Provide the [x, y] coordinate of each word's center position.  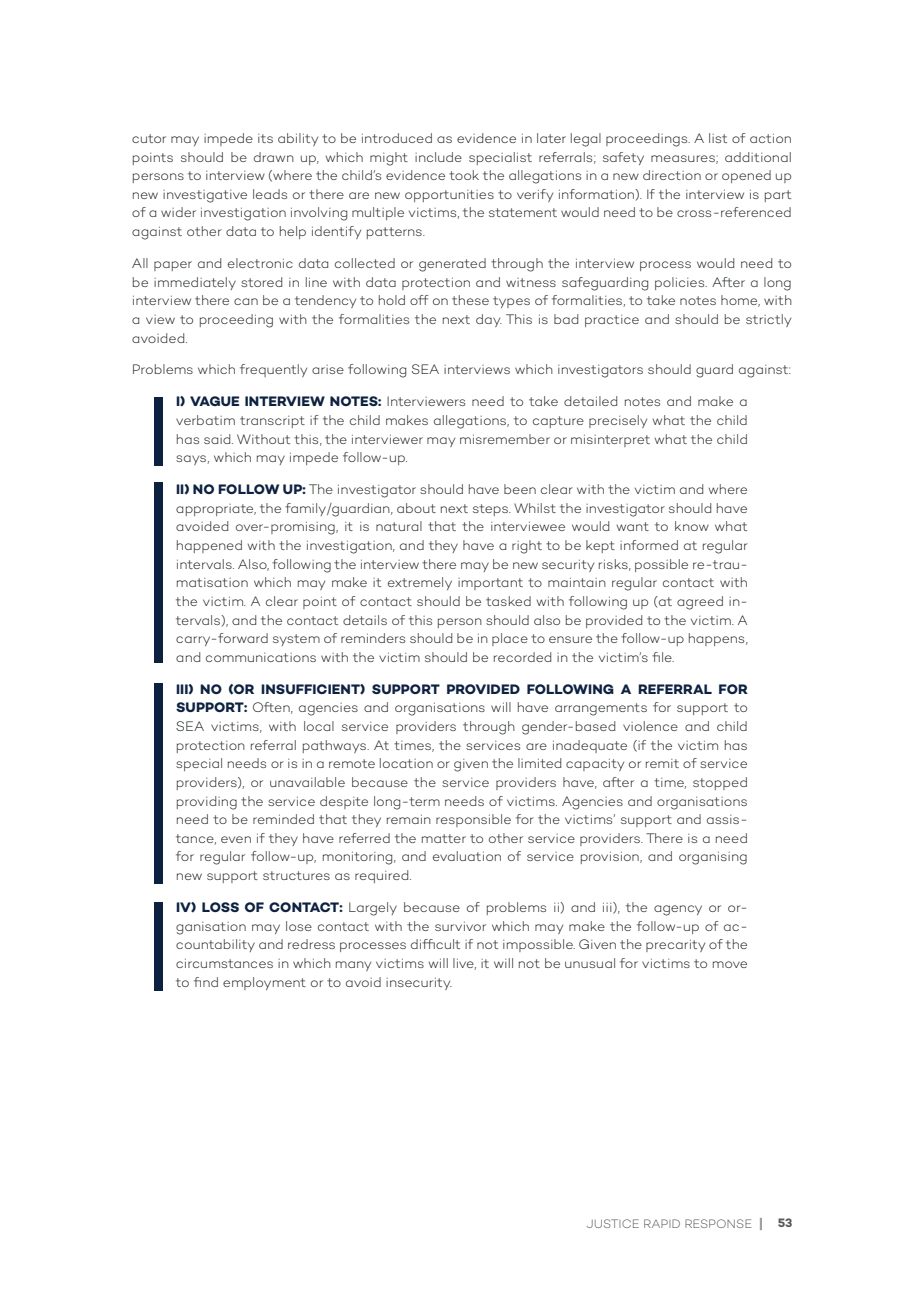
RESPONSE [718, 1223]
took [464, 175]
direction [672, 175]
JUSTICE [613, 1223]
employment [264, 983]
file [663, 657]
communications [261, 657]
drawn [274, 157]
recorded [522, 657]
